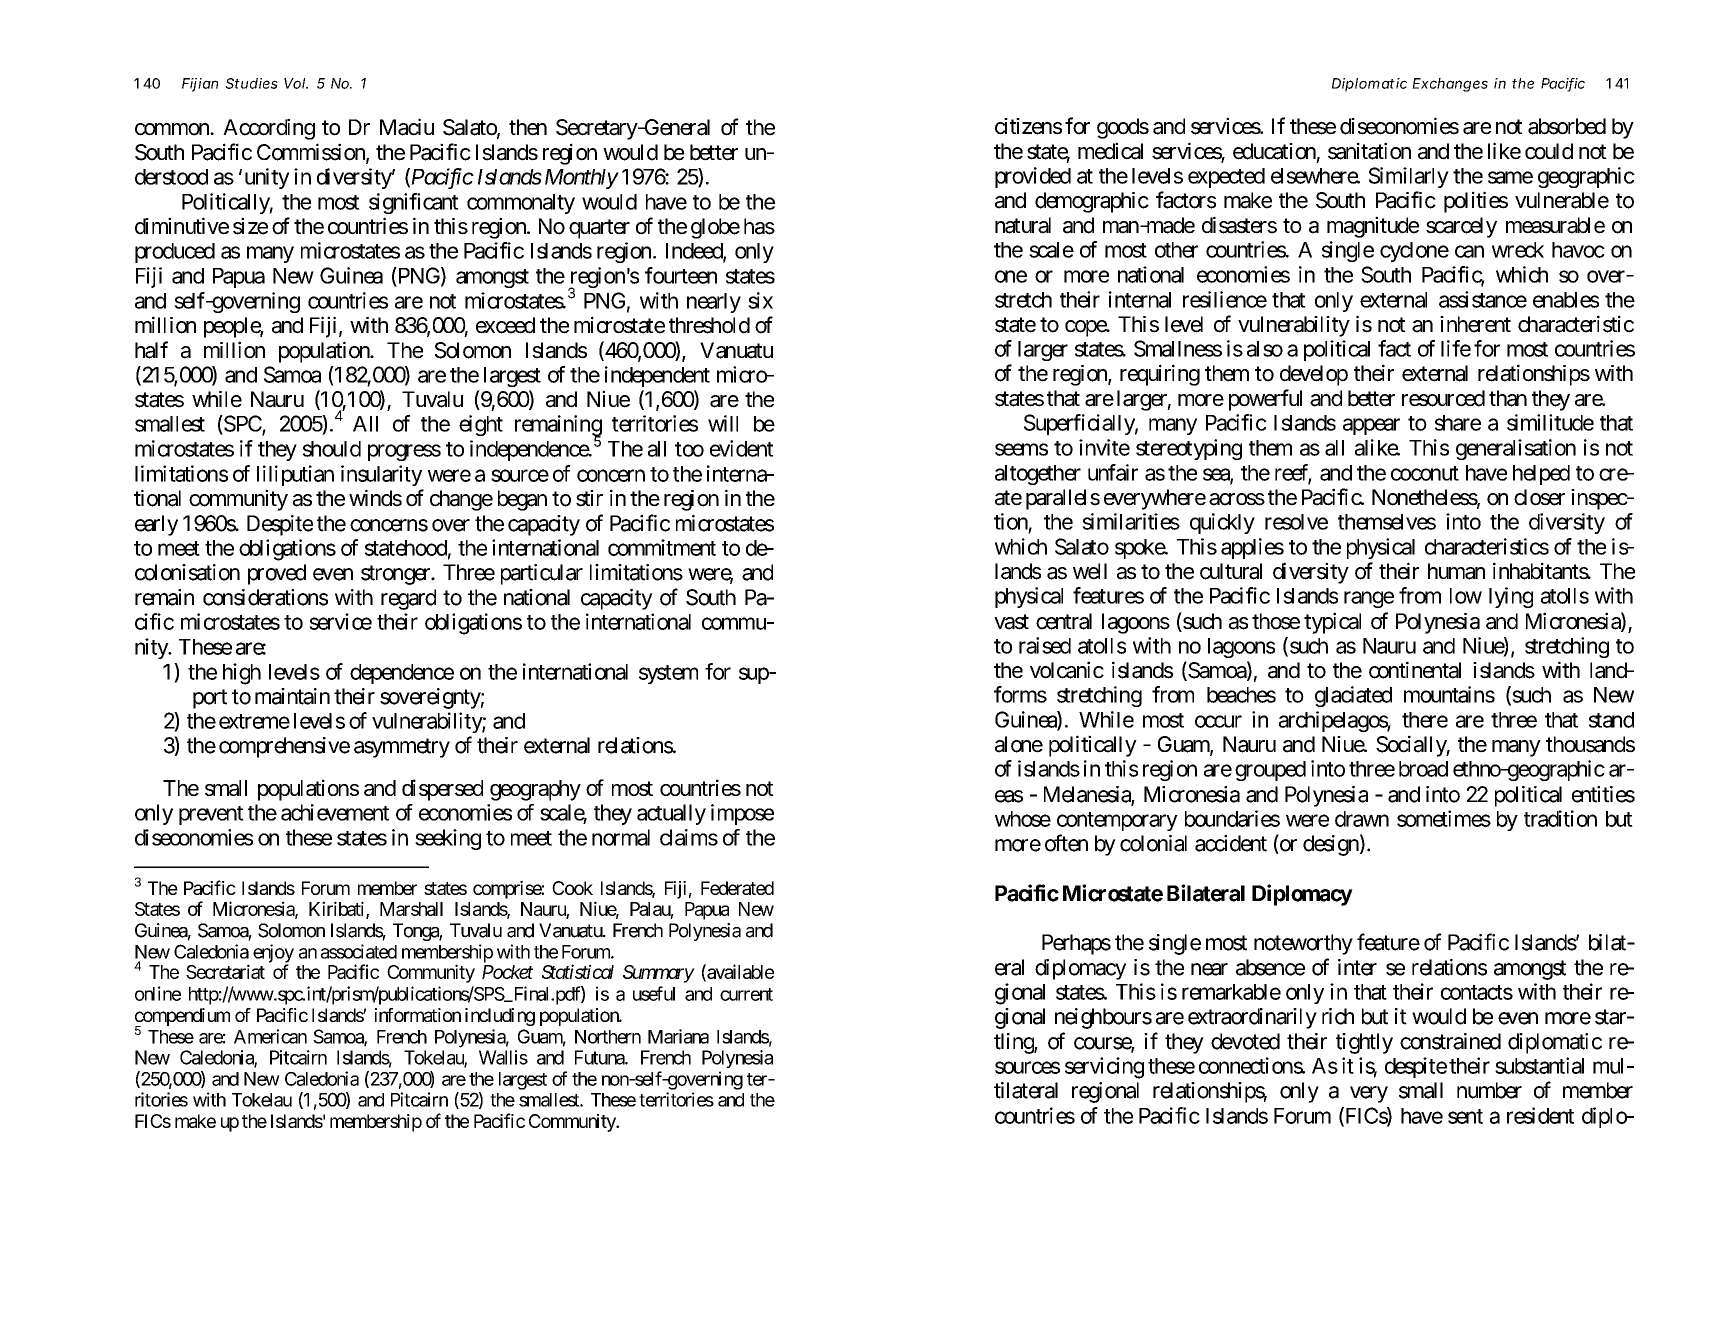  Describe the element at coordinates (1567, 126) in the image. I see `absorbed` at that location.
